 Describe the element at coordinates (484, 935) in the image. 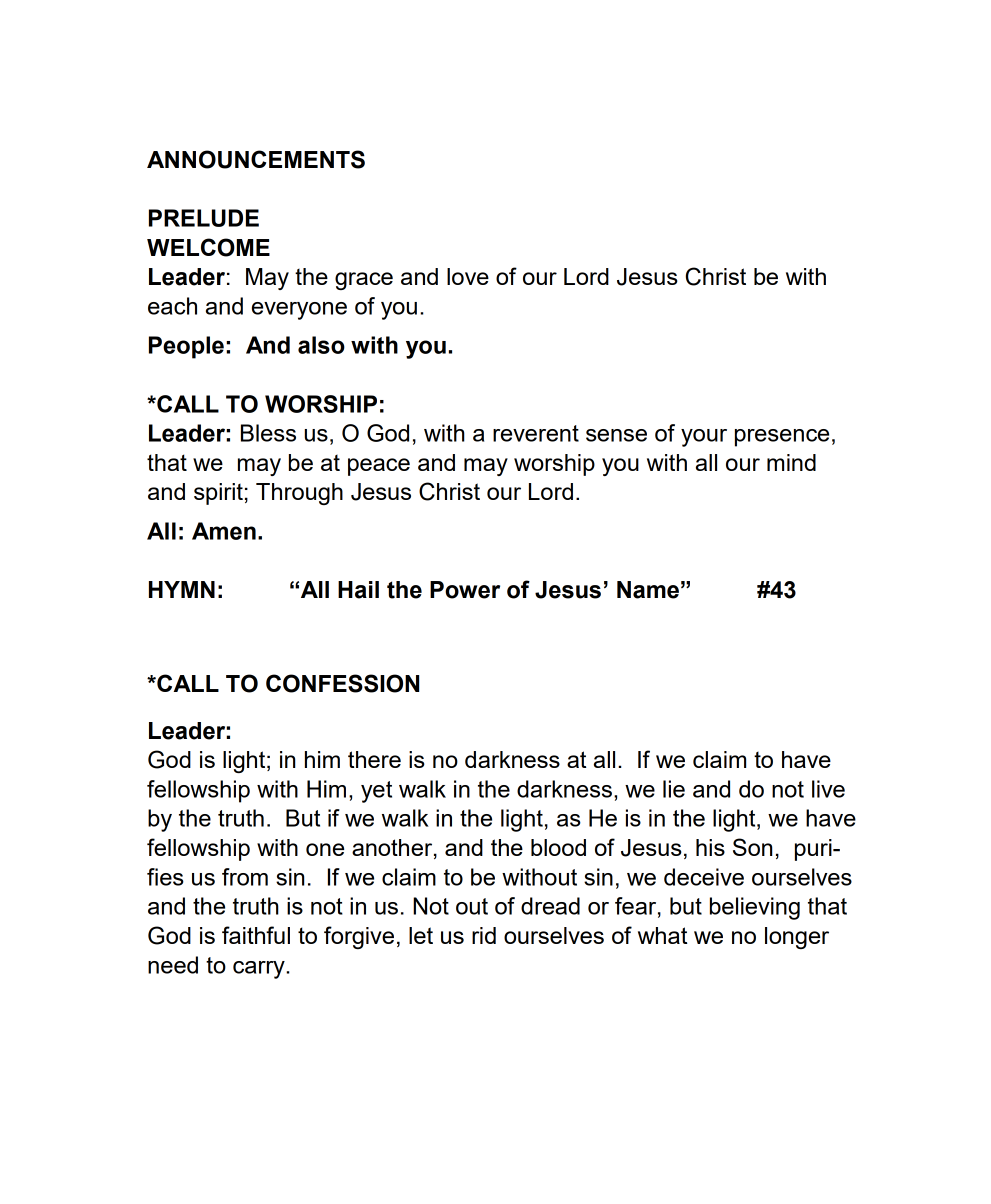

I see `rid` at that location.
